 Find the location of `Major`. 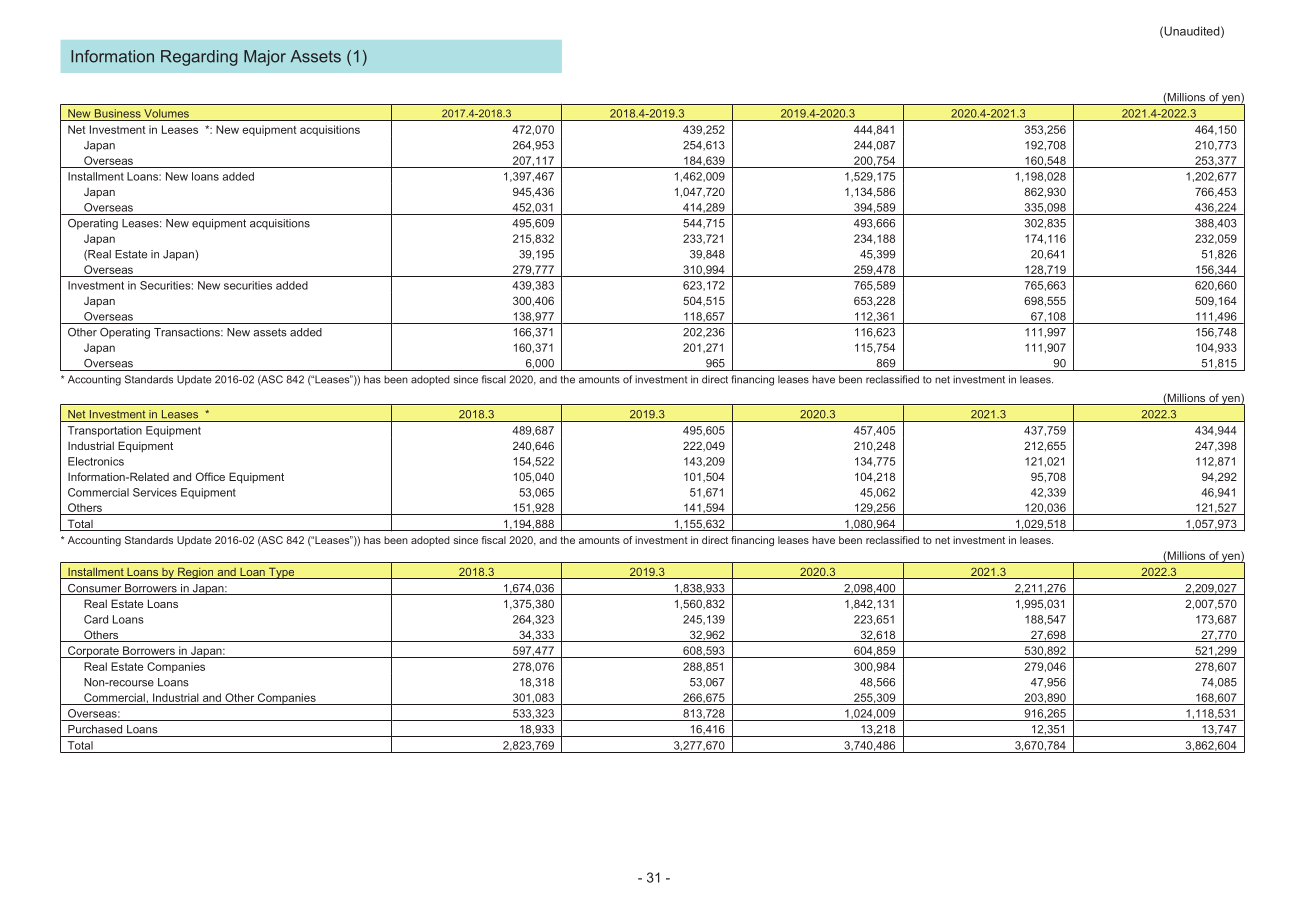

Major is located at coordinates (265, 58).
